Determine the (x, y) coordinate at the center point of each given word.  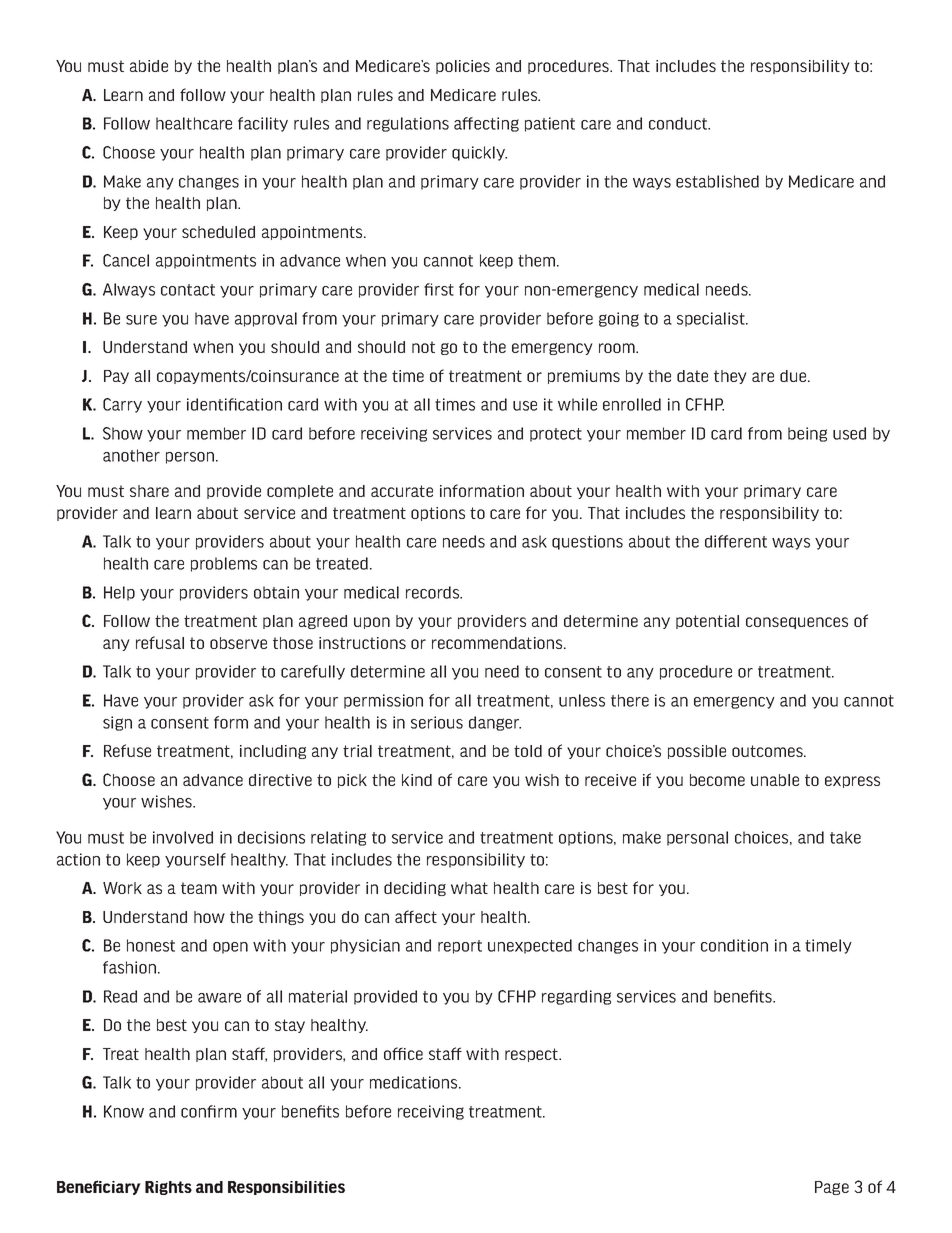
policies (463, 67)
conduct (679, 123)
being (807, 434)
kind (417, 780)
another (131, 455)
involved (183, 837)
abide (149, 66)
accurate (402, 491)
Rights (168, 1188)
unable (775, 780)
